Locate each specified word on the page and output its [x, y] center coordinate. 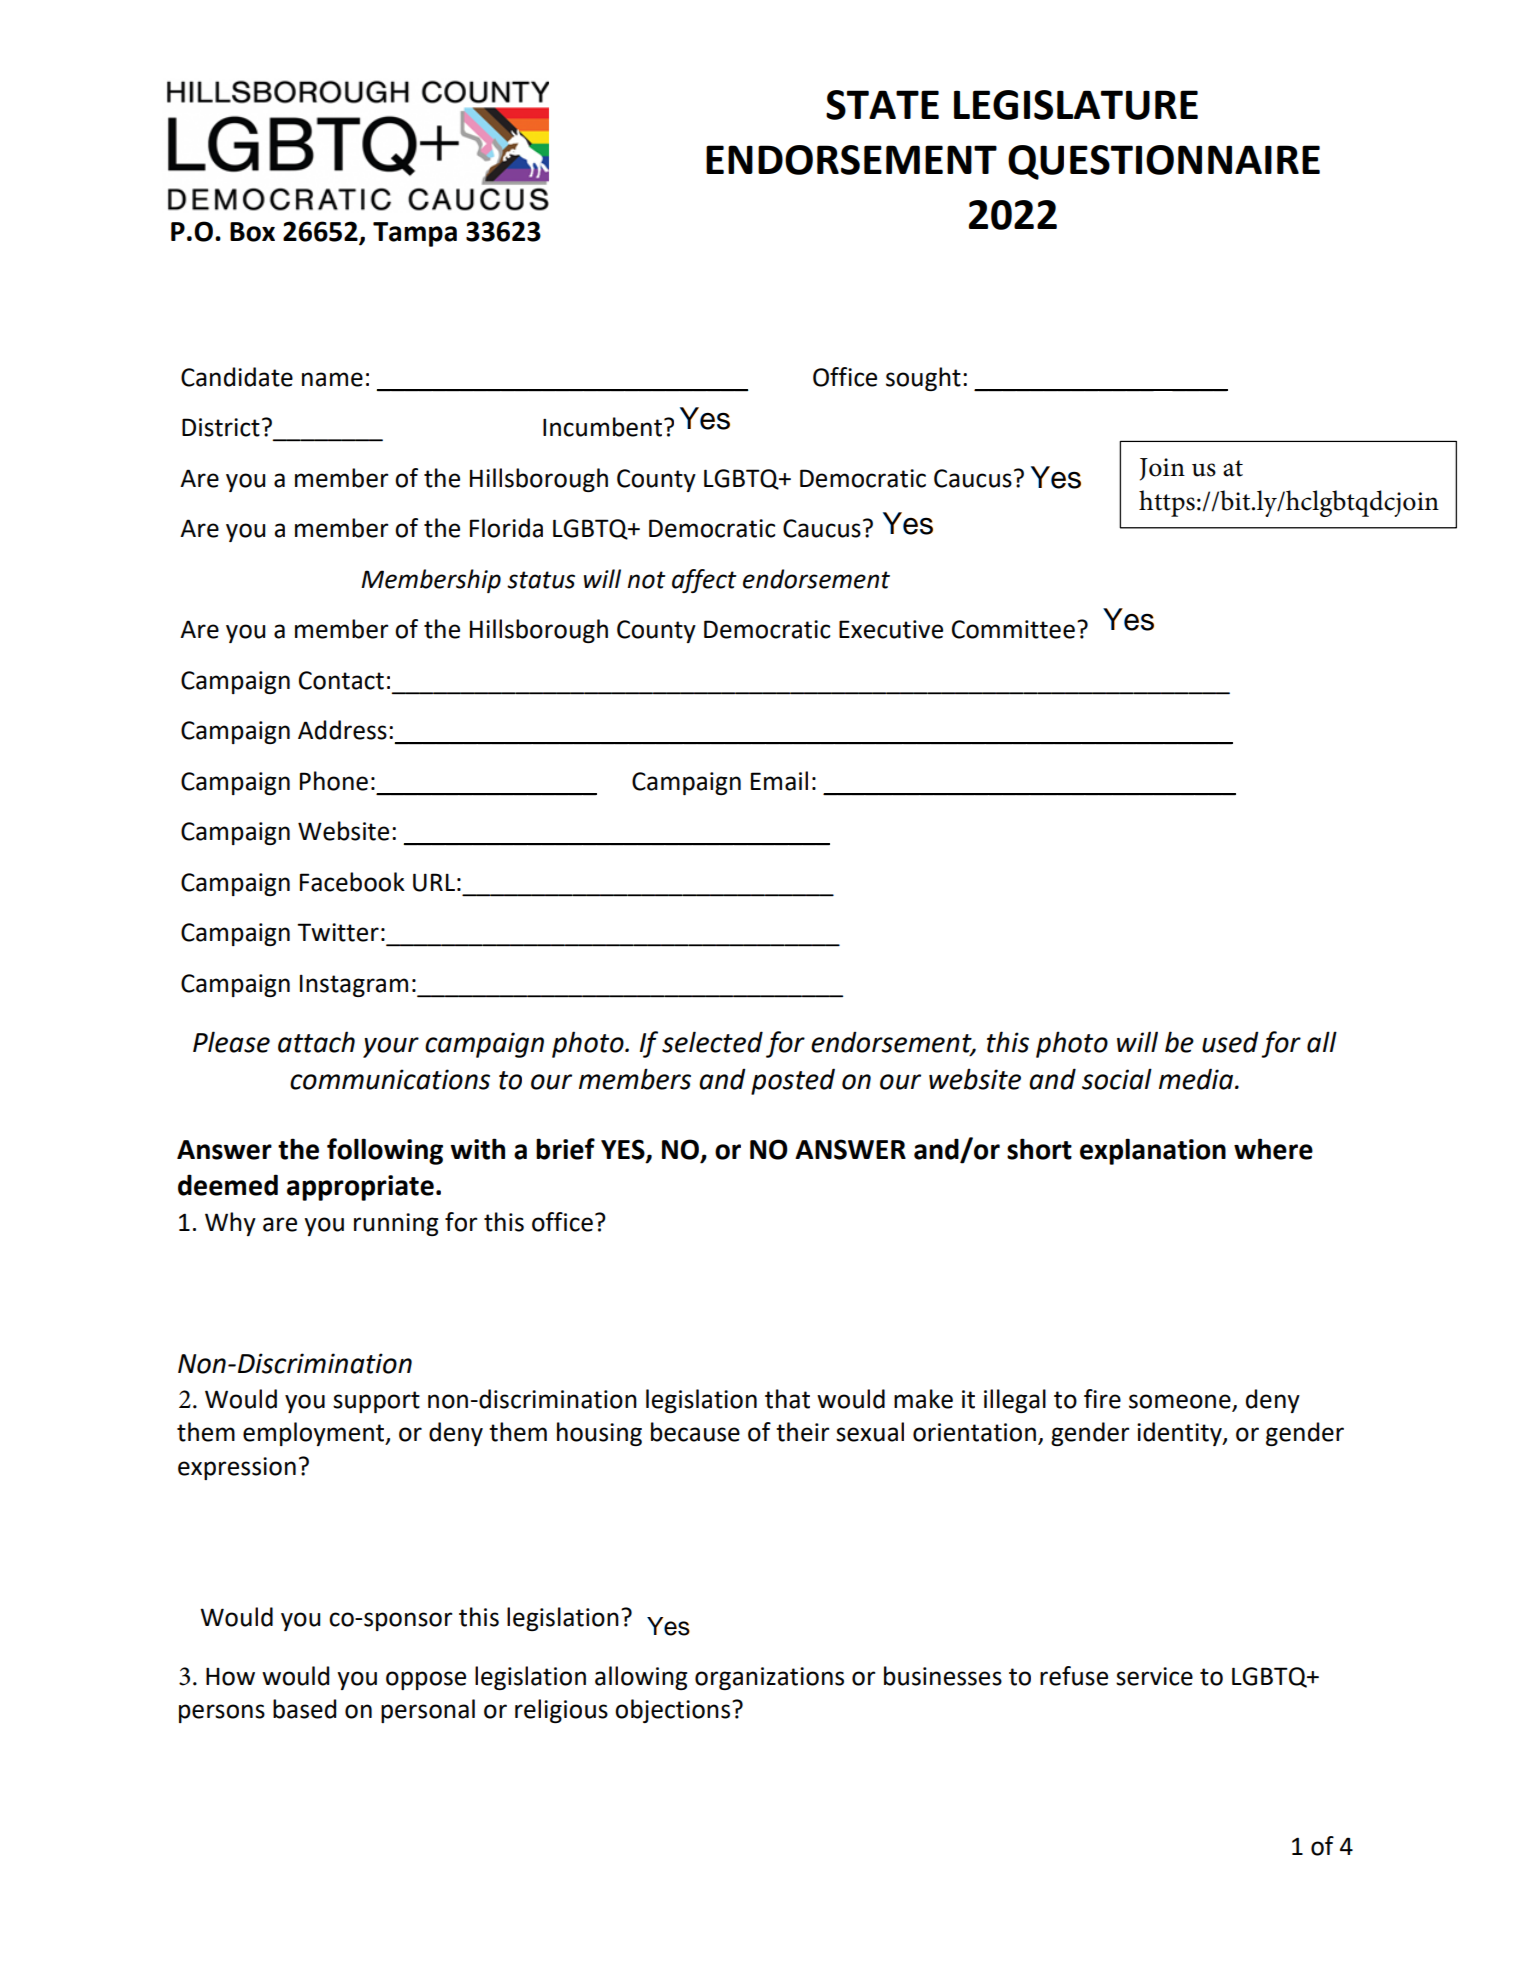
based [304, 1709]
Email [779, 781]
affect [704, 581]
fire [1102, 1399]
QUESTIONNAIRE [1164, 162]
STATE [882, 105]
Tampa [415, 234]
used [1230, 1042]
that [787, 1399]
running [396, 1224]
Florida [506, 528]
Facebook [352, 882]
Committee [1013, 629]
